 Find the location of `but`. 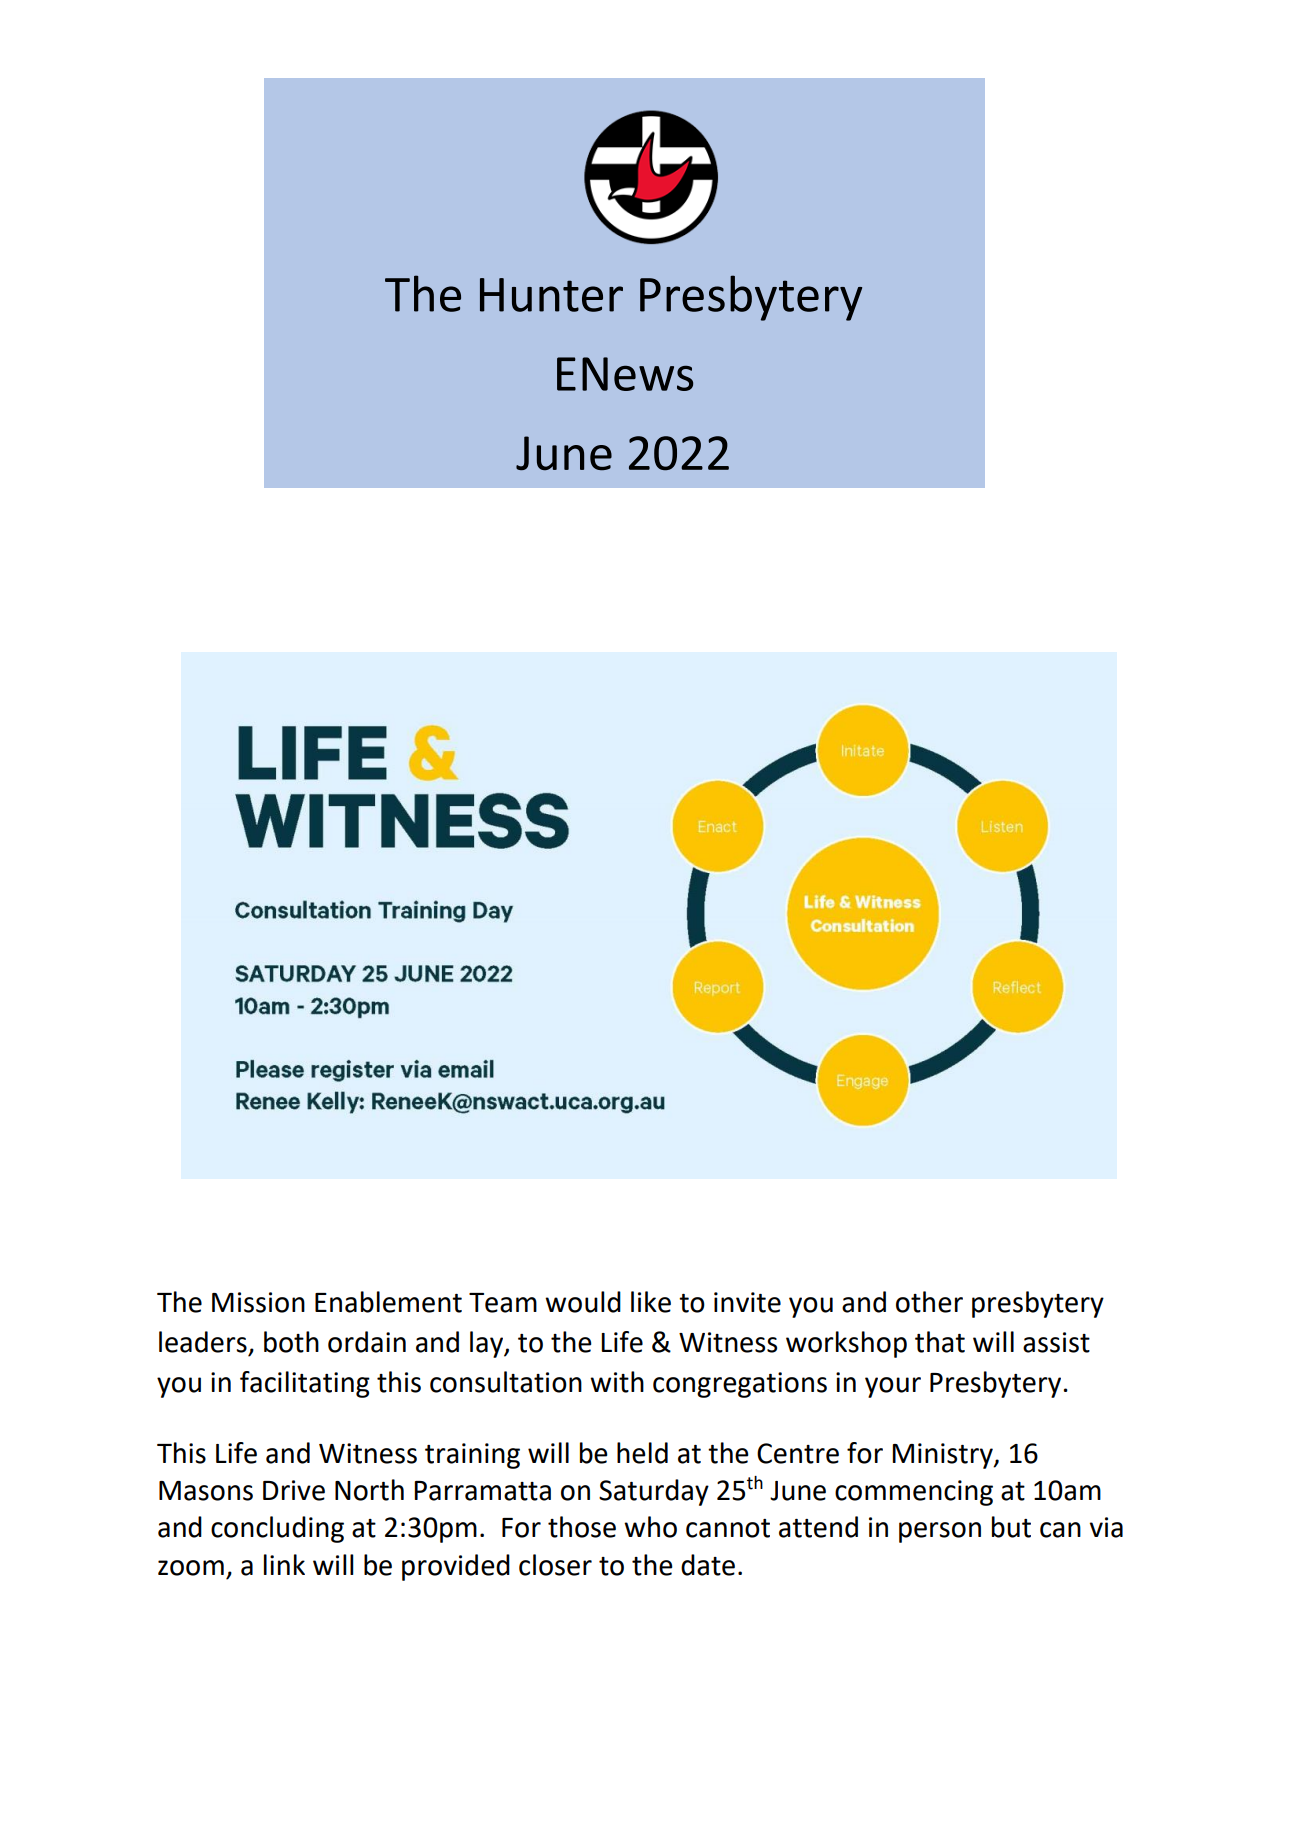

but is located at coordinates (1011, 1527).
